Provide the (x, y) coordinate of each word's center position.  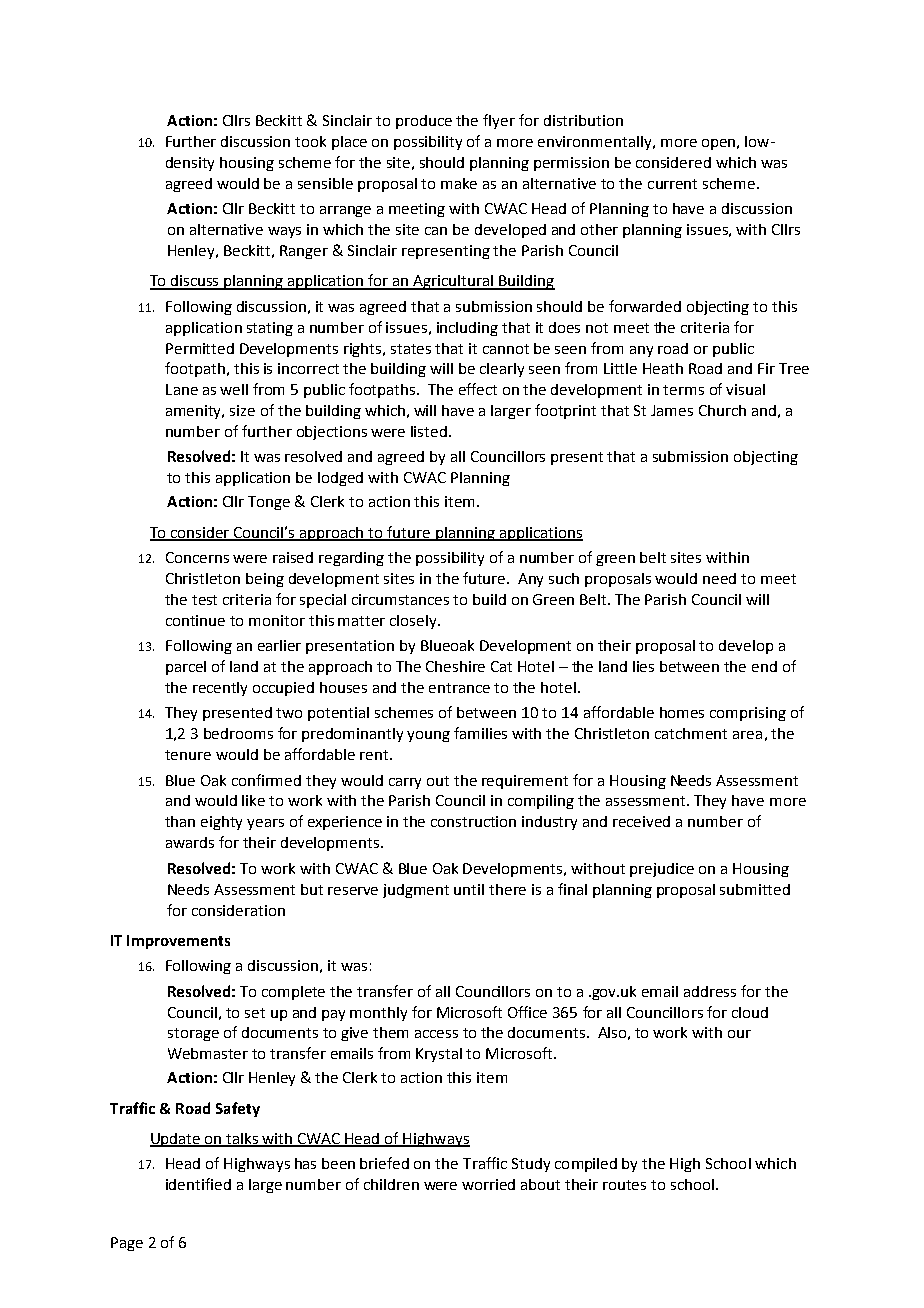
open (718, 144)
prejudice (662, 870)
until (469, 889)
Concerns (197, 557)
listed (429, 431)
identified (198, 1184)
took (310, 141)
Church (722, 410)
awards (190, 842)
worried (488, 1184)
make (459, 183)
